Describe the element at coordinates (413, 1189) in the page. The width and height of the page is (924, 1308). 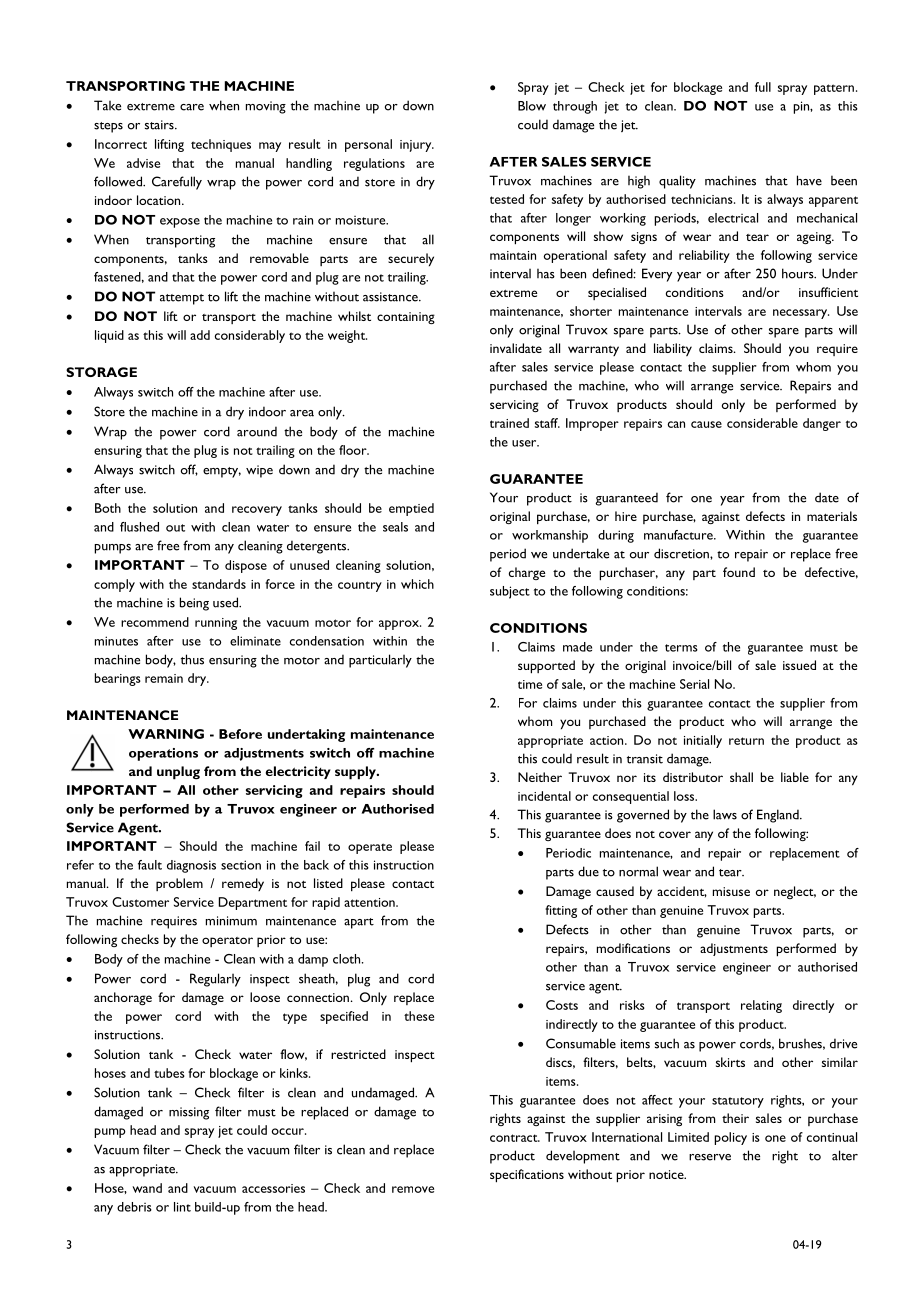
I see `remove` at that location.
